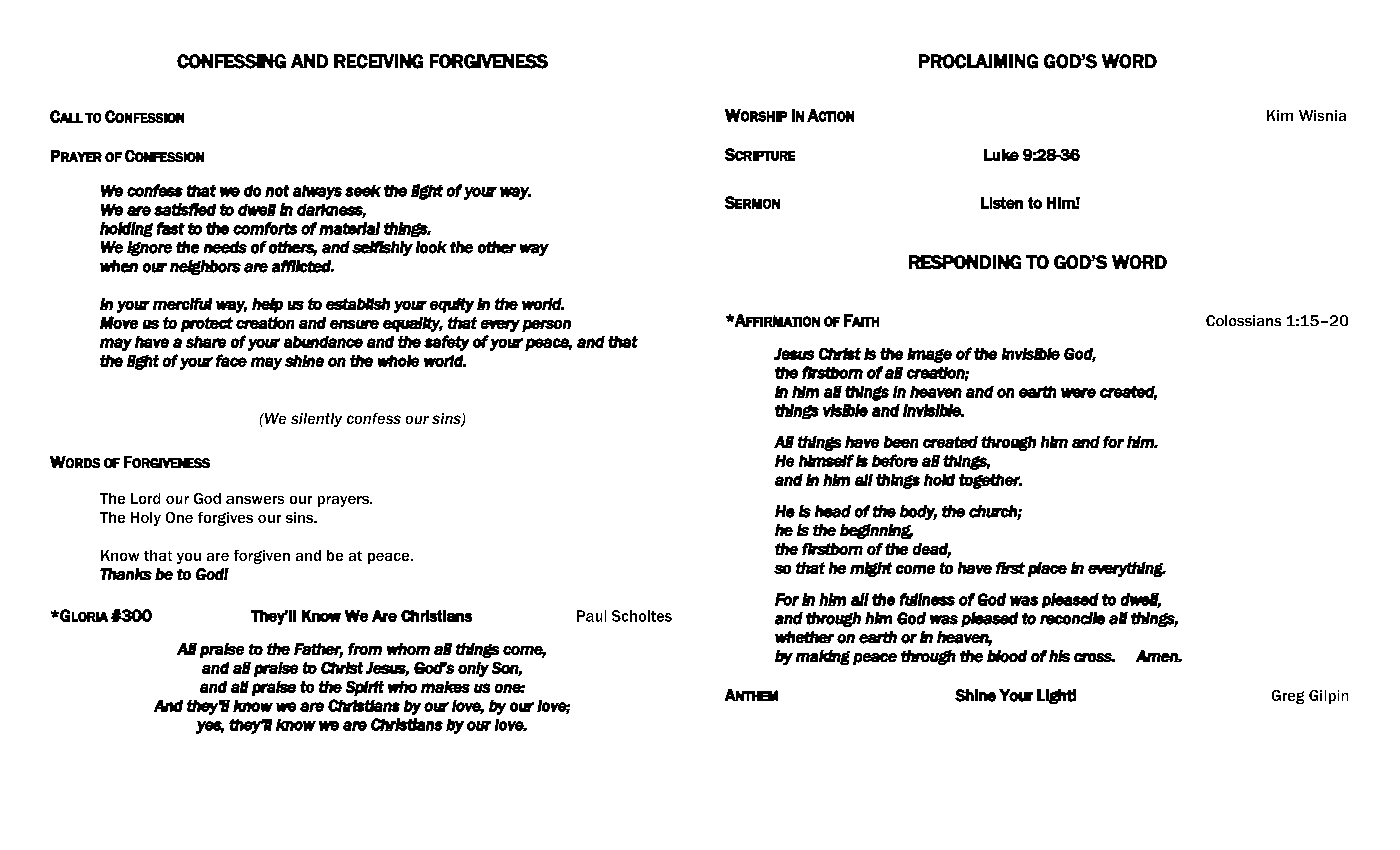  What do you see at coordinates (1078, 393) in the screenshot?
I see `were` at bounding box center [1078, 393].
